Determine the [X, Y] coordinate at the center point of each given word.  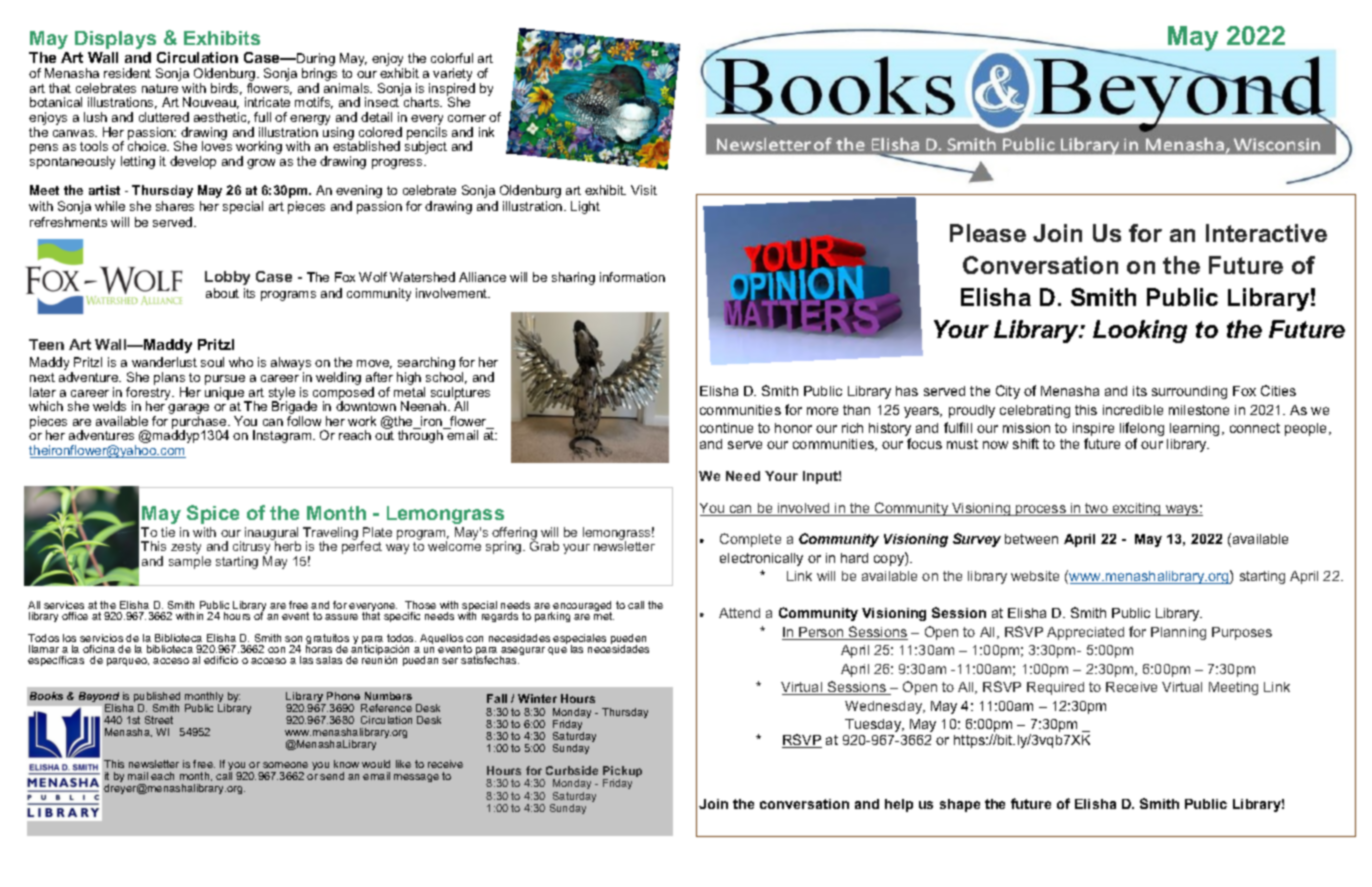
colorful [452, 58]
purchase [200, 423]
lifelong [1142, 430]
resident [127, 73]
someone [285, 765]
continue [726, 428]
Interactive [1266, 233]
